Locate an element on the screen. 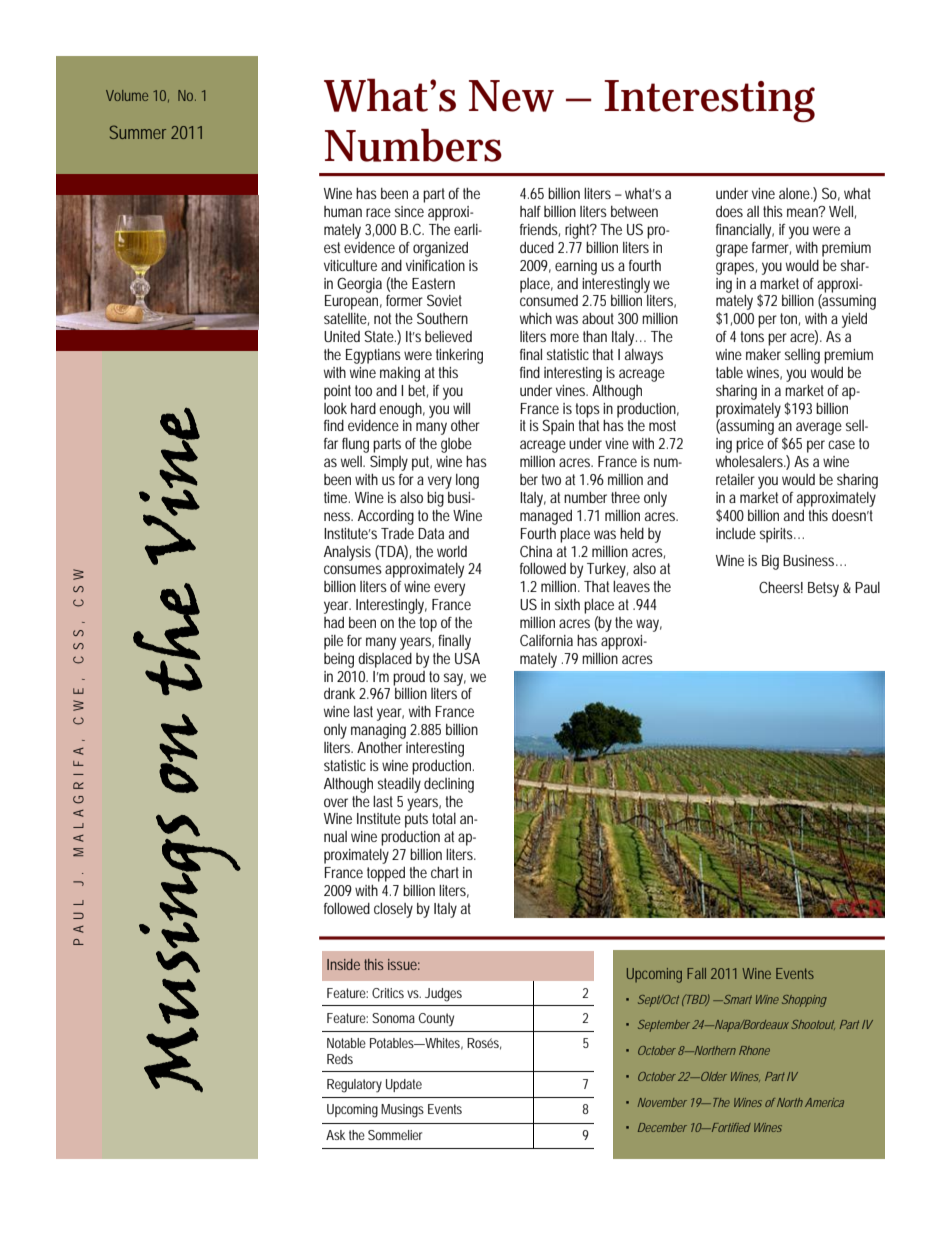  Summer is located at coordinates (138, 132).
